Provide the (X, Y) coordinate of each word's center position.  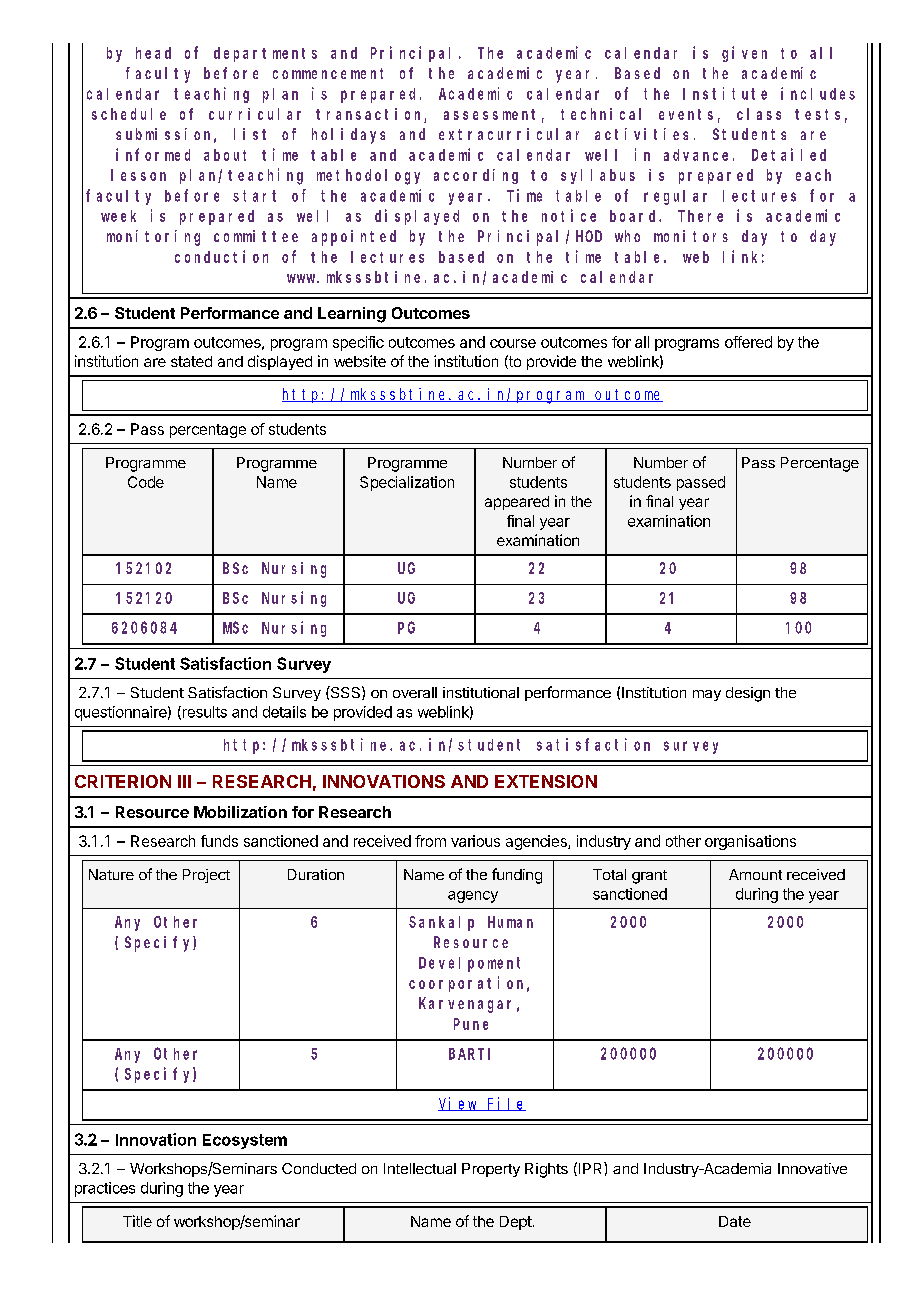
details (284, 712)
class (759, 114)
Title (137, 1221)
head (153, 53)
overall (415, 692)
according (476, 176)
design (748, 694)
